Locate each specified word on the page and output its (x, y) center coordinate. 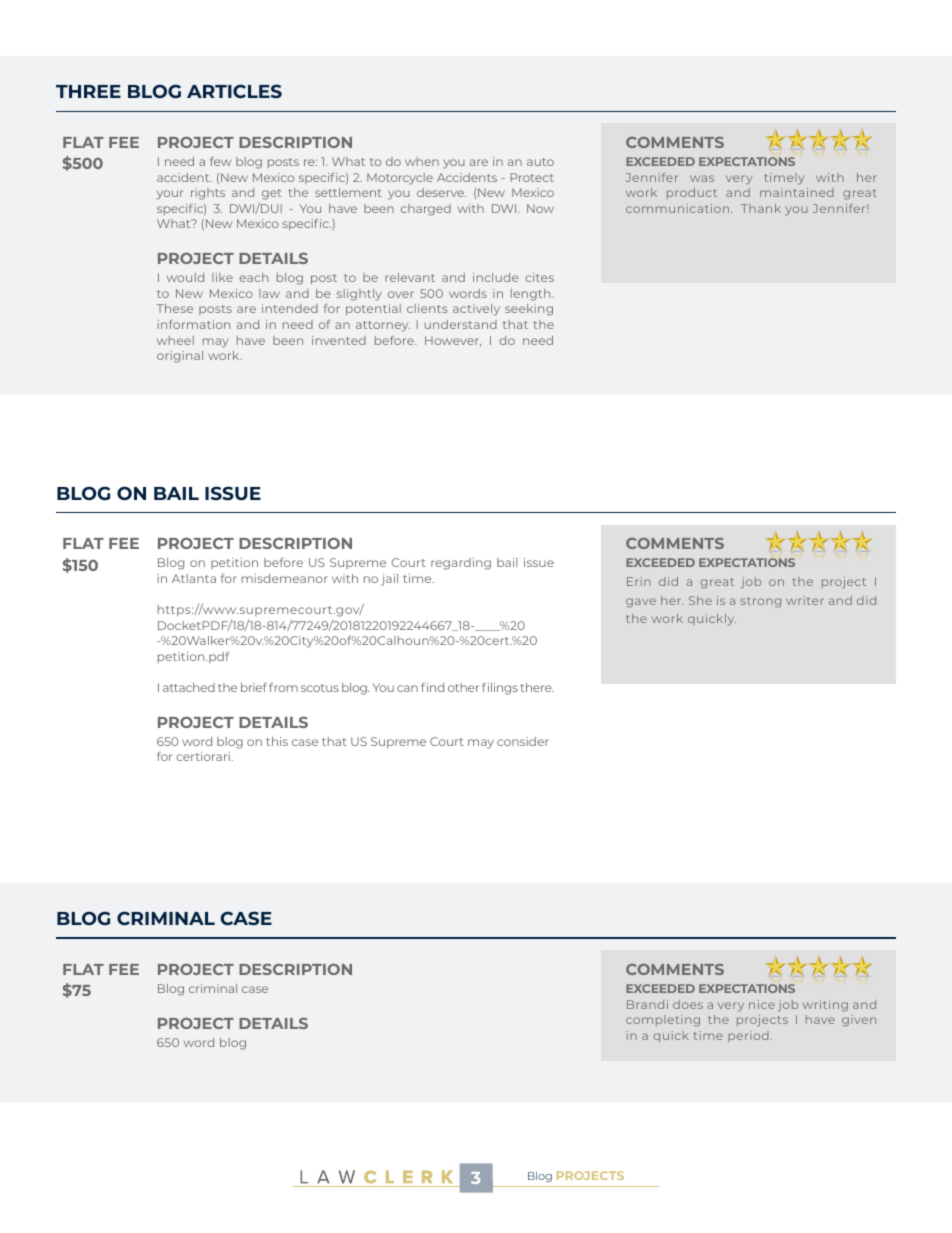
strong (761, 602)
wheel (175, 340)
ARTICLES (234, 91)
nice (762, 1004)
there (537, 687)
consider (523, 741)
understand (461, 324)
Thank (761, 208)
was (702, 178)
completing (663, 1021)
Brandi (647, 1004)
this (277, 741)
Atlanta (194, 578)
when (422, 161)
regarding (461, 564)
